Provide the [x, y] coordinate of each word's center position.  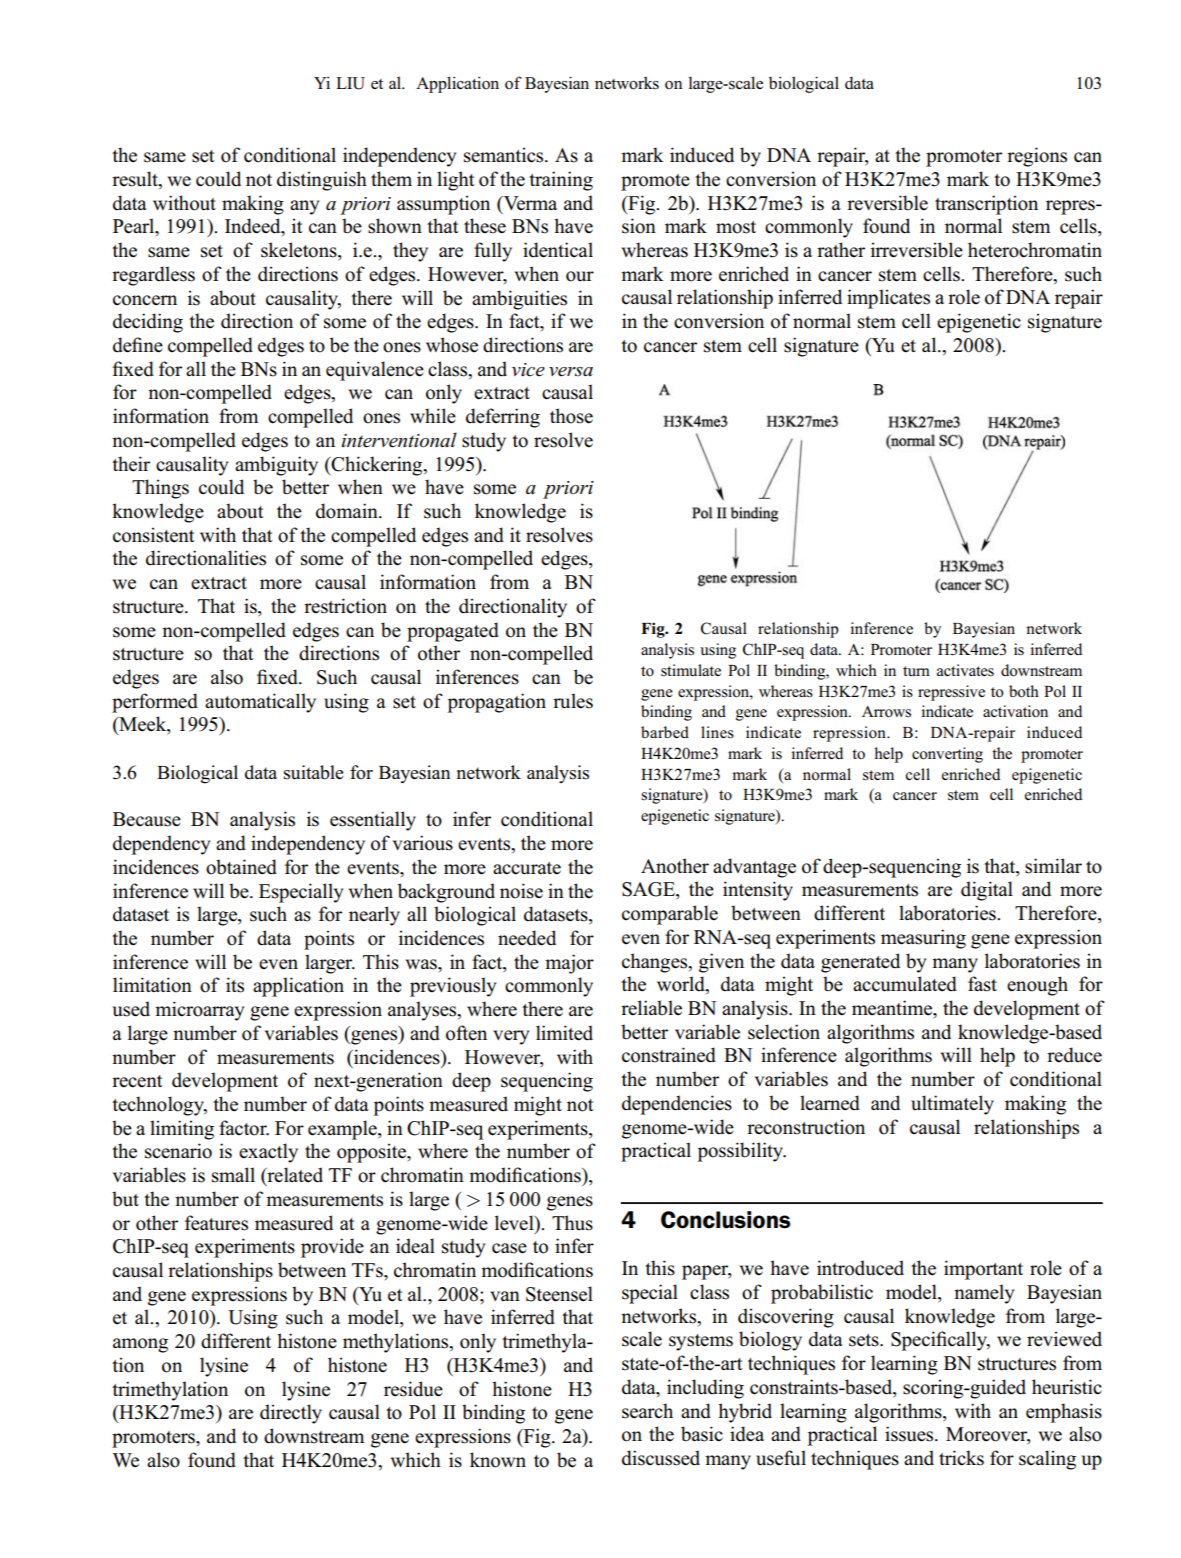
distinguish [322, 181]
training [561, 181]
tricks [961, 1458]
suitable [313, 772]
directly [291, 1414]
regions [1037, 157]
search [647, 1411]
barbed [665, 732]
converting [947, 755]
